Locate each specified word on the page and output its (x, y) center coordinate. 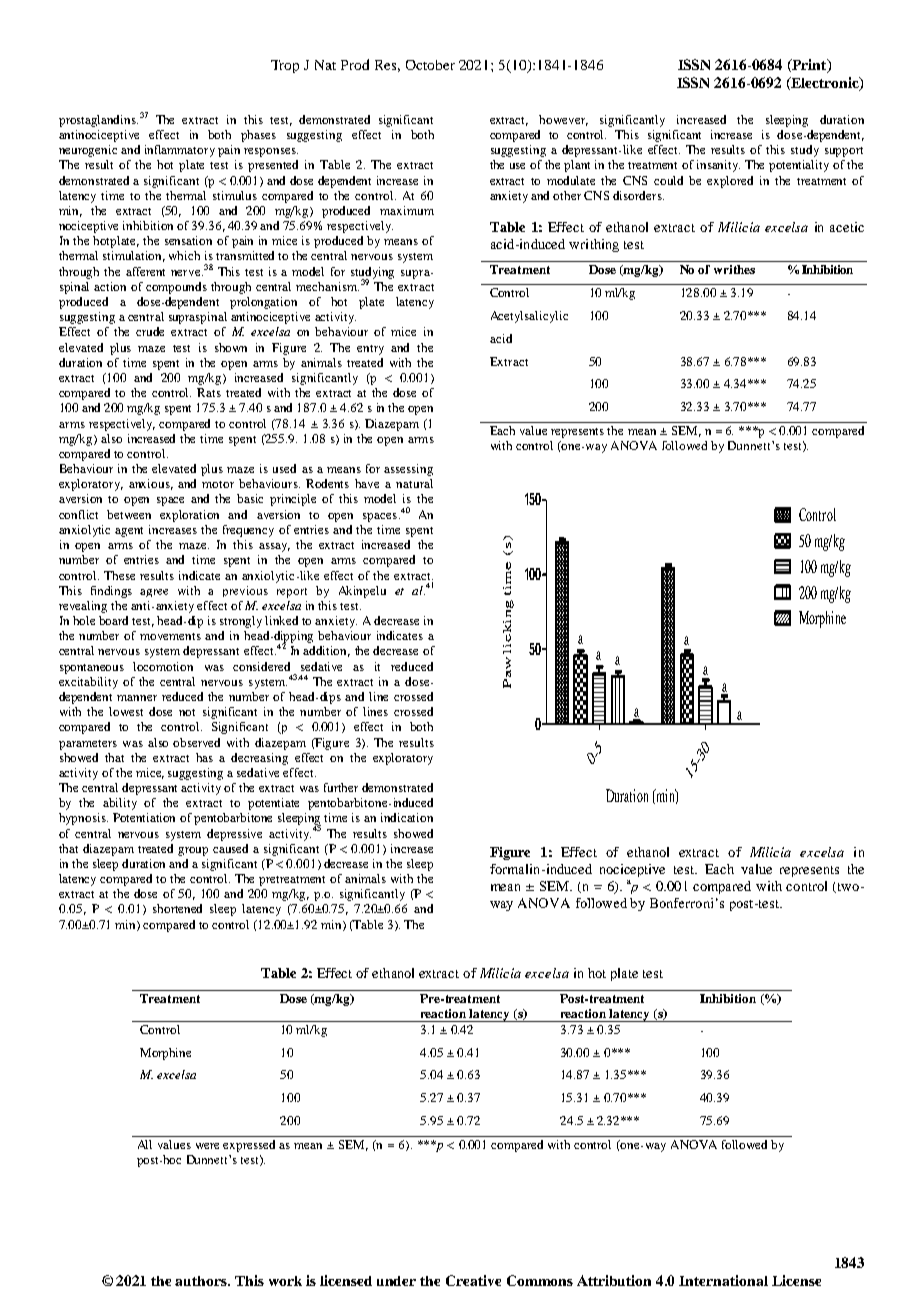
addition (326, 651)
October (430, 65)
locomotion (163, 666)
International (723, 1280)
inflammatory (180, 151)
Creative (473, 1280)
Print (809, 66)
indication (407, 817)
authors (202, 1281)
